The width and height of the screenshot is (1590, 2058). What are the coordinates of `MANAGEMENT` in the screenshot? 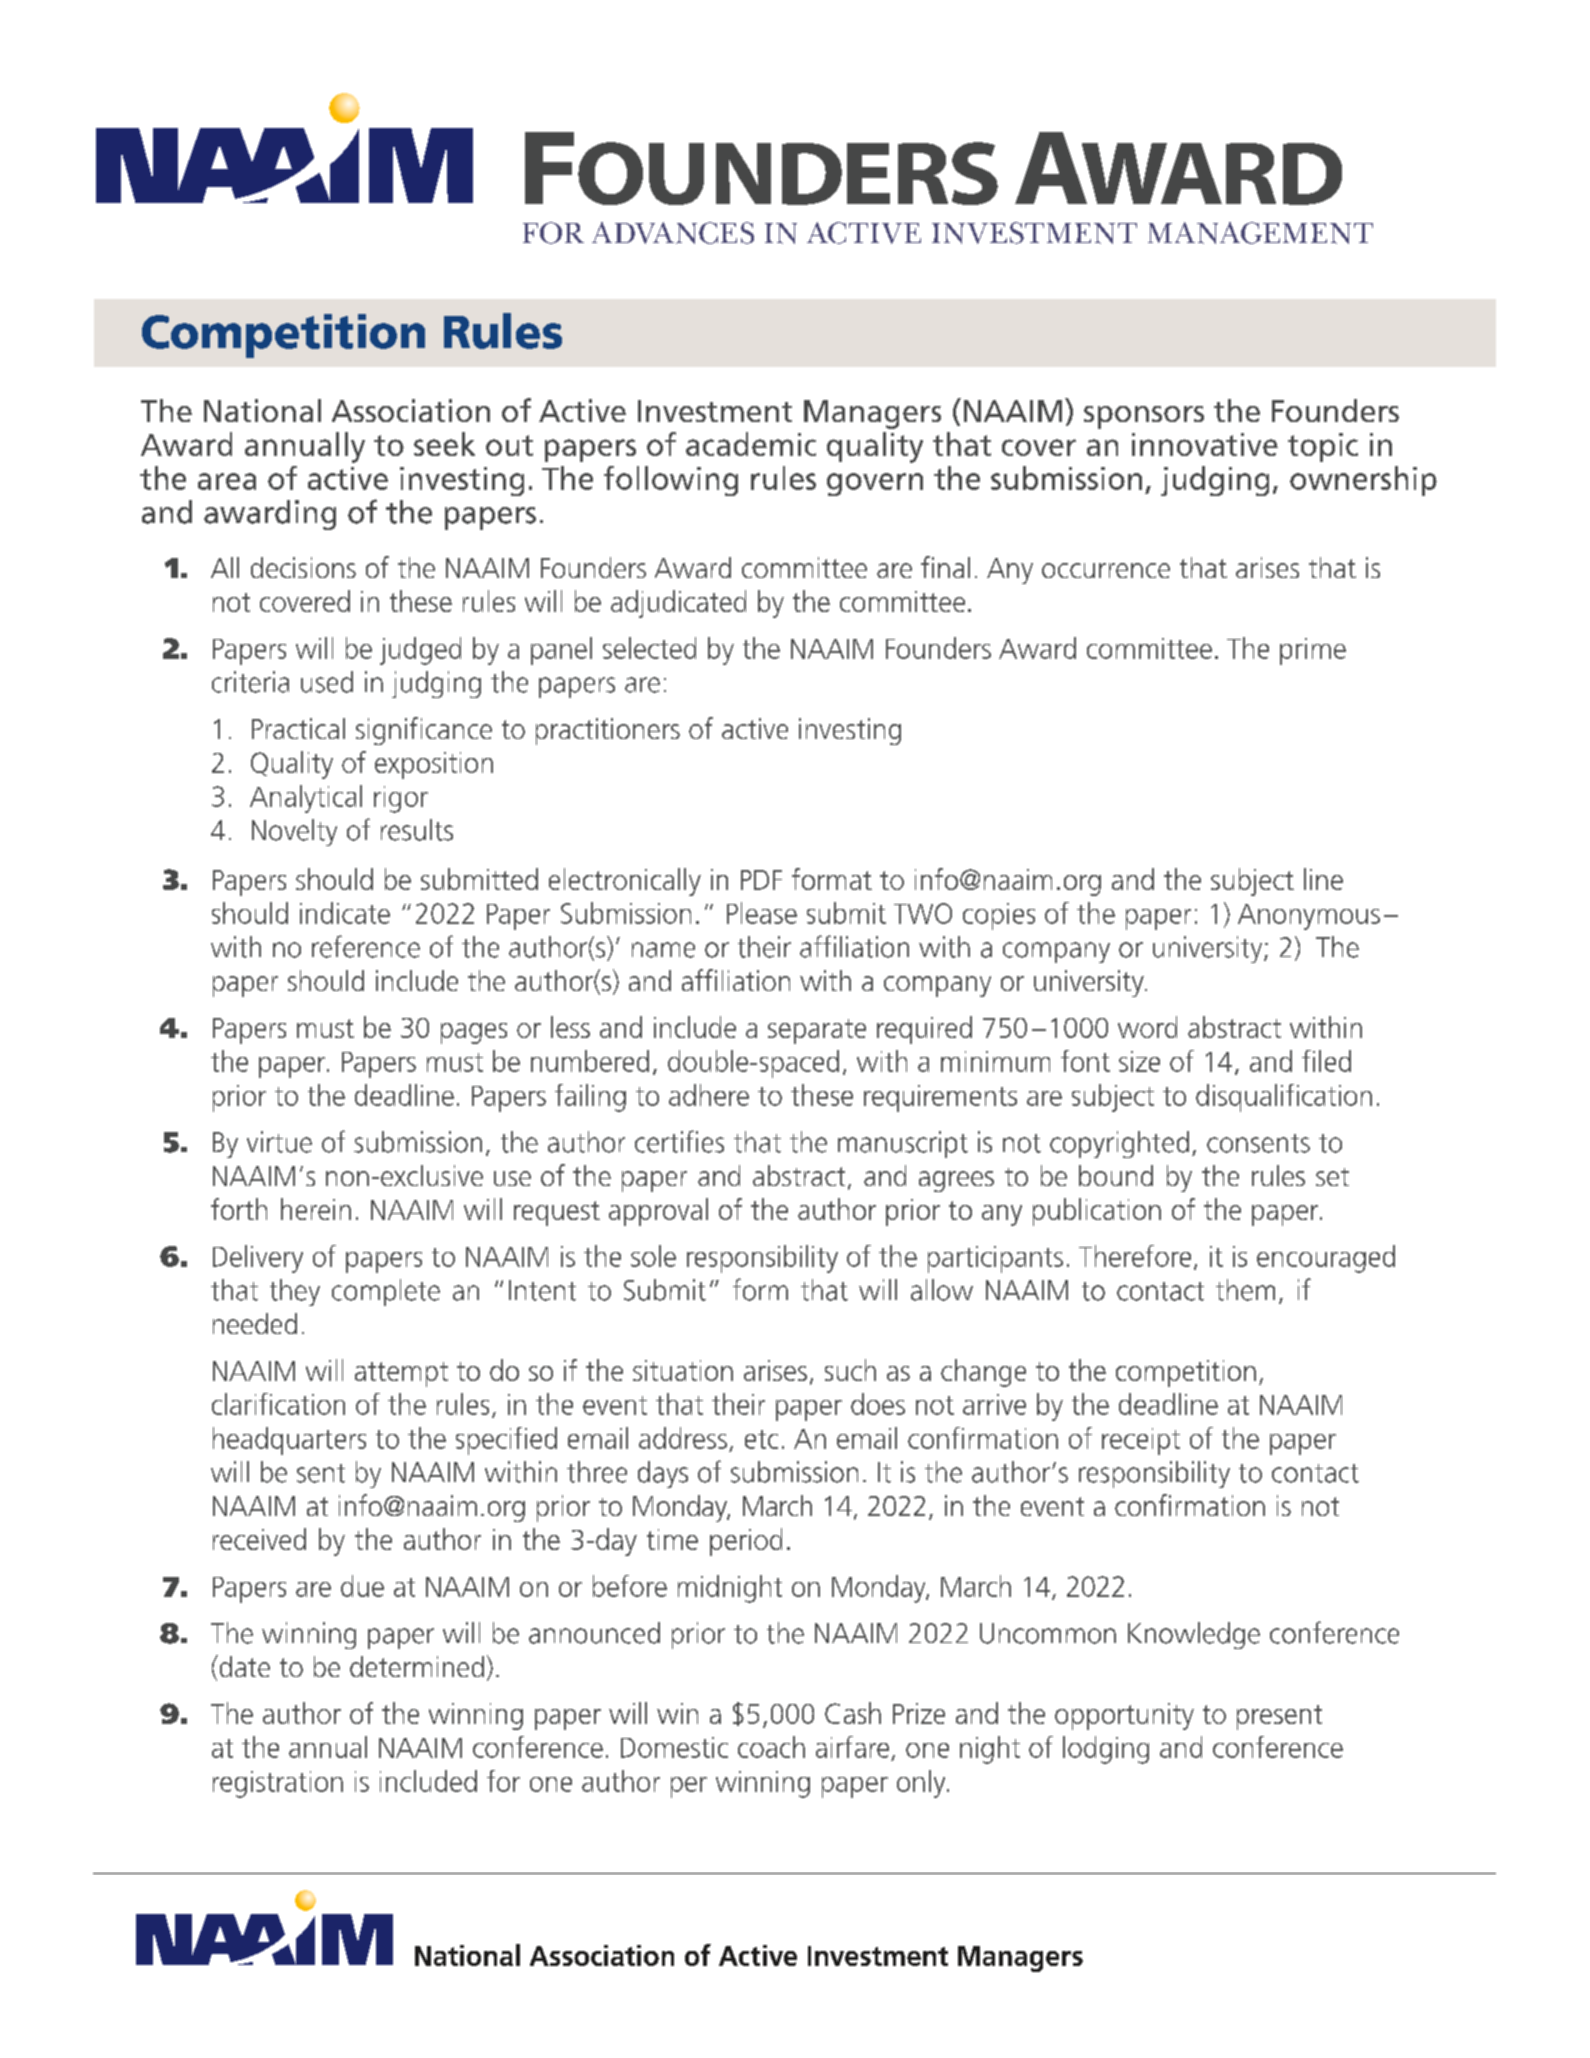 It's located at (1260, 233).
